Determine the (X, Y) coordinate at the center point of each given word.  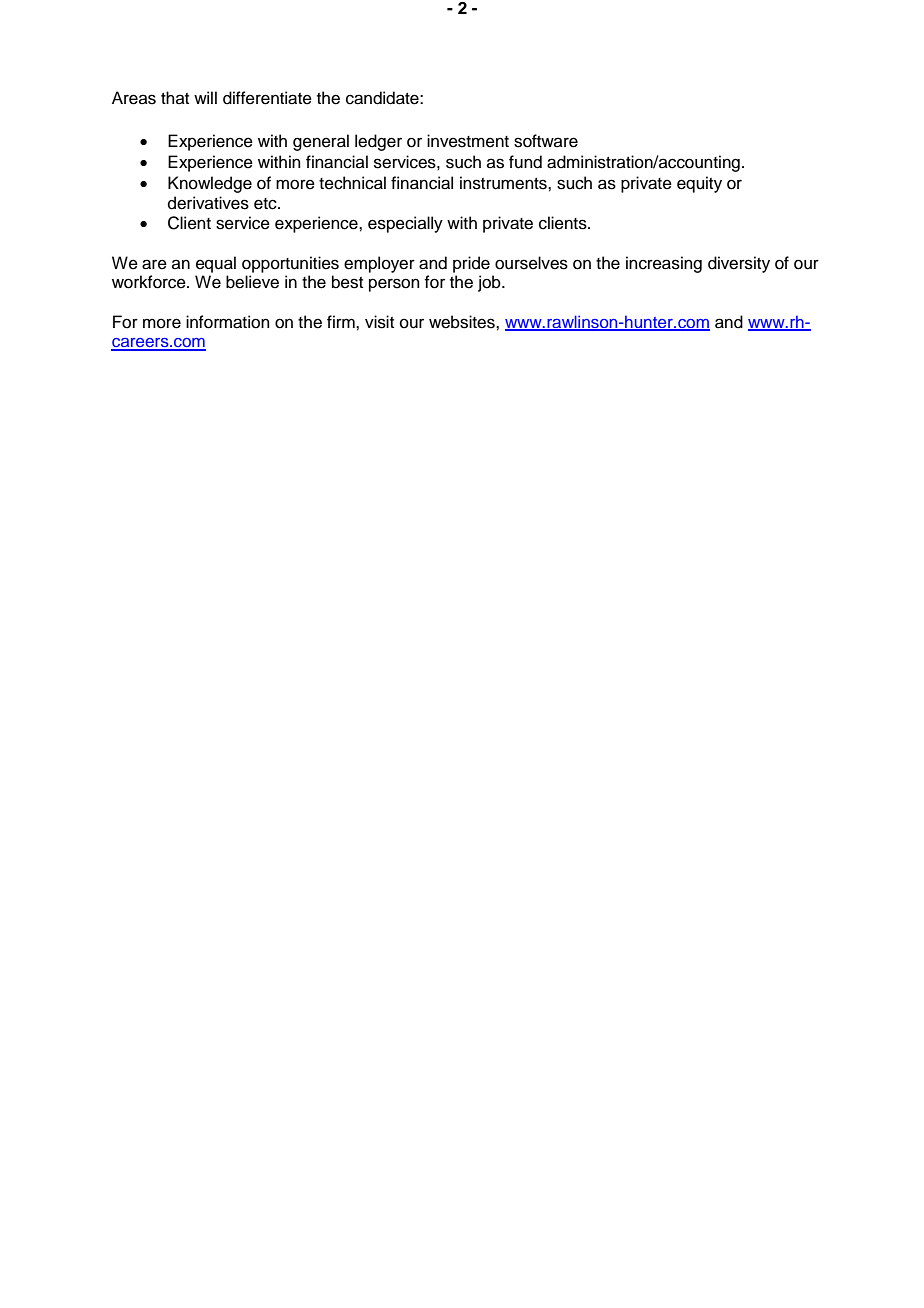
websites (463, 322)
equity (699, 184)
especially (405, 224)
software (546, 141)
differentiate (267, 98)
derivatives (208, 203)
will (205, 97)
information (228, 322)
